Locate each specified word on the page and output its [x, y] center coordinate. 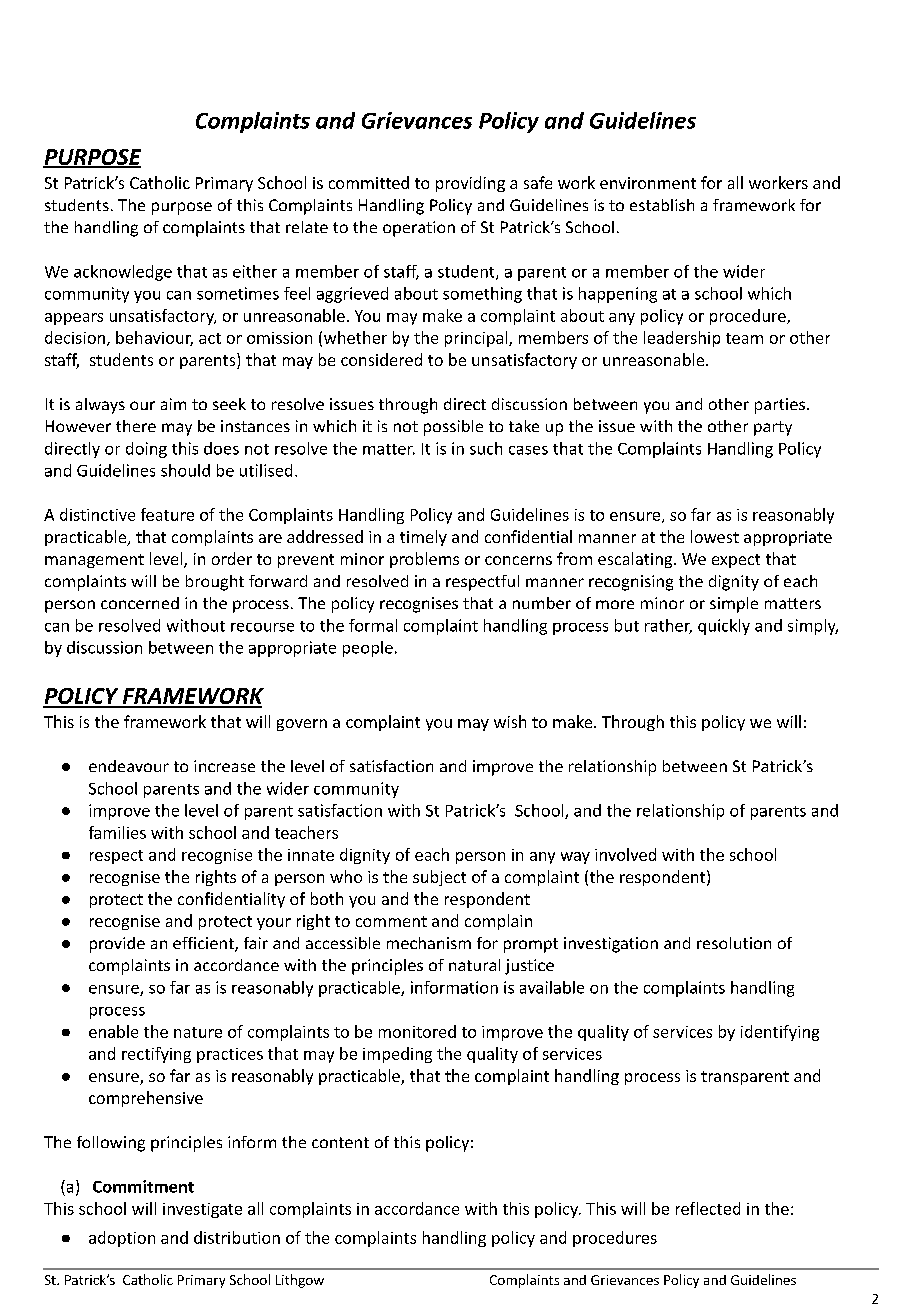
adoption [122, 1239]
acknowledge [123, 273]
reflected [708, 1208]
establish [662, 205]
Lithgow [300, 1281]
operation [419, 229]
